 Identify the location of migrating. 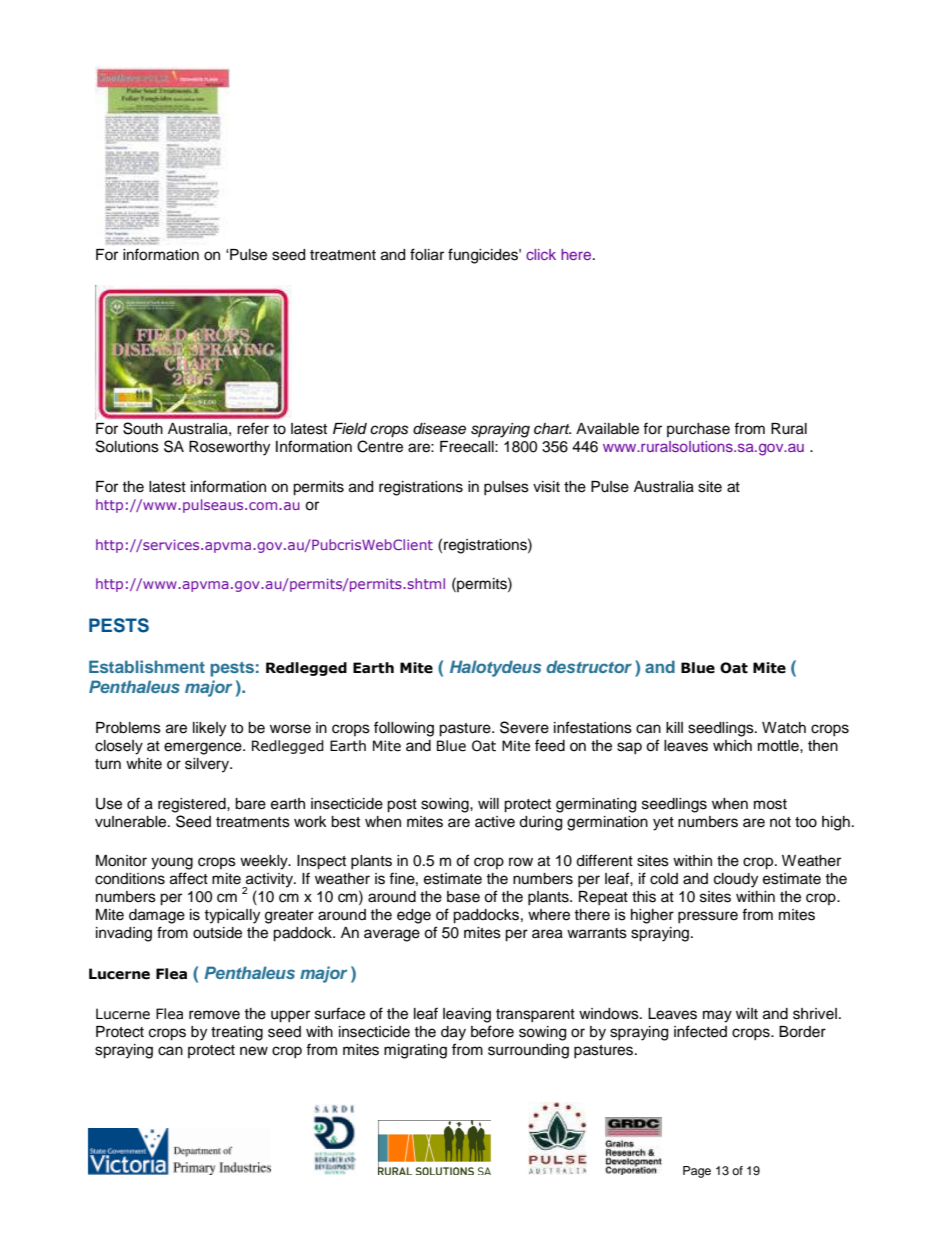
(415, 1051).
